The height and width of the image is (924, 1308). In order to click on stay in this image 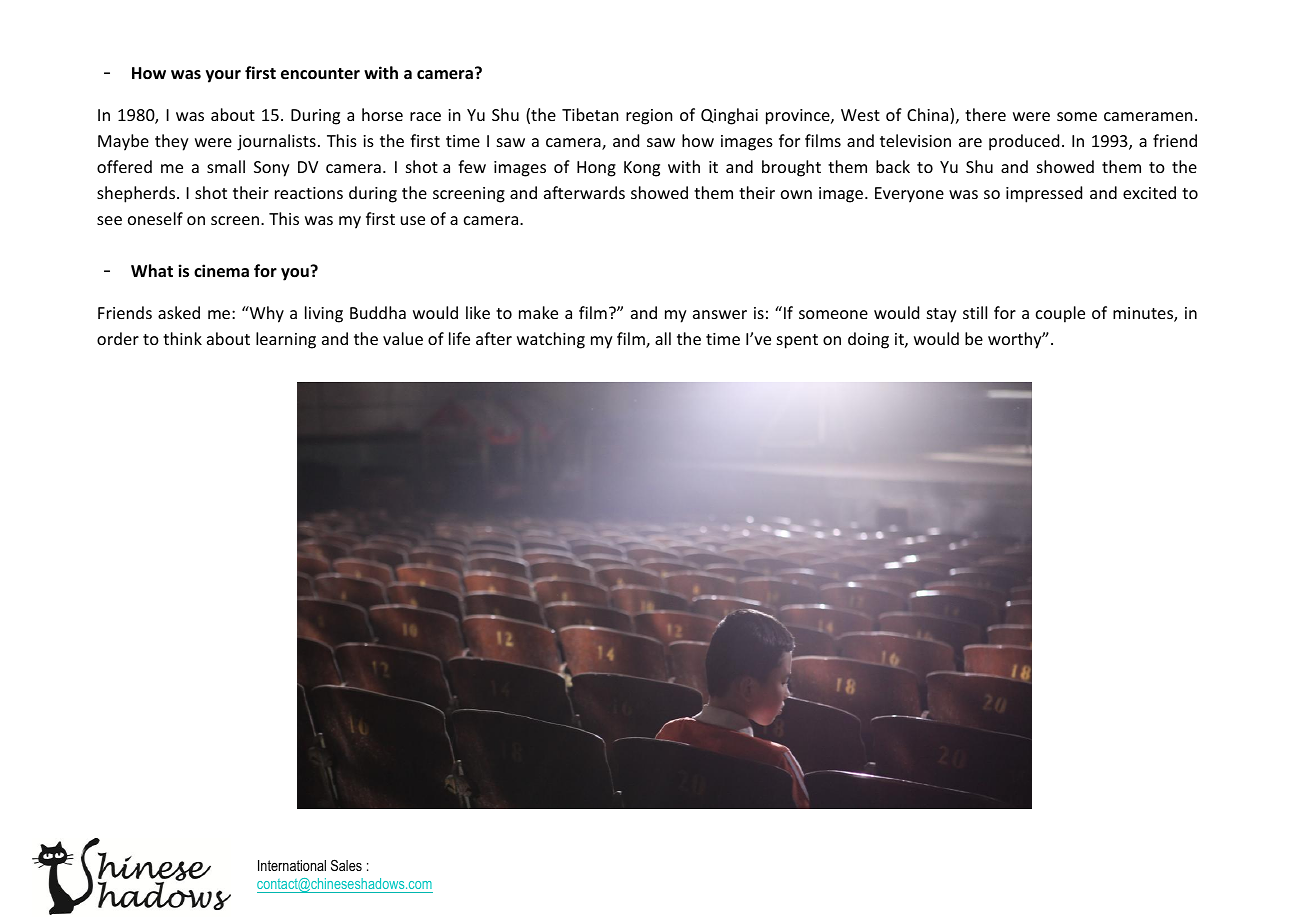, I will do `click(942, 315)`.
